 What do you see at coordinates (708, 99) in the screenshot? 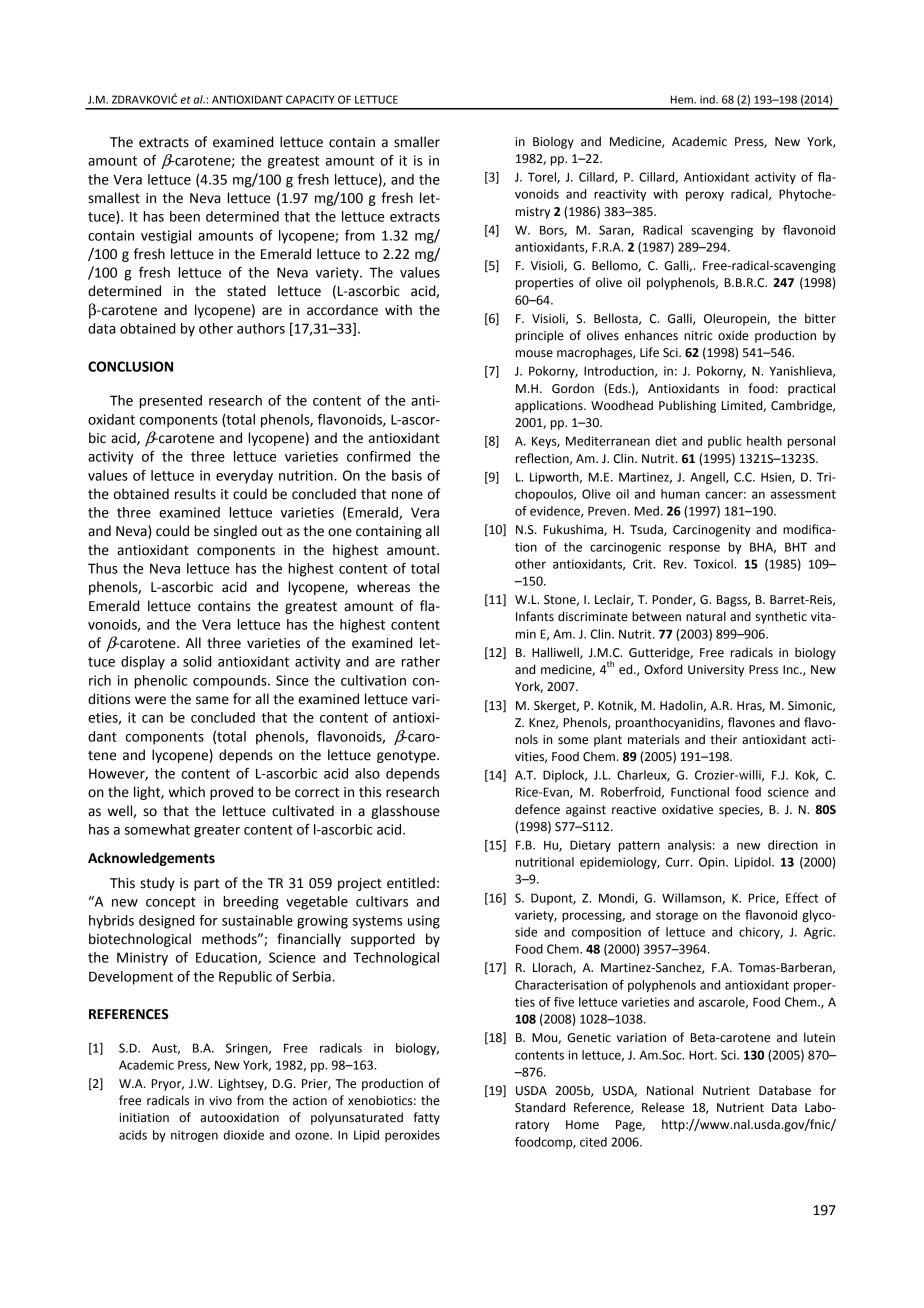
I see `ind` at bounding box center [708, 99].
